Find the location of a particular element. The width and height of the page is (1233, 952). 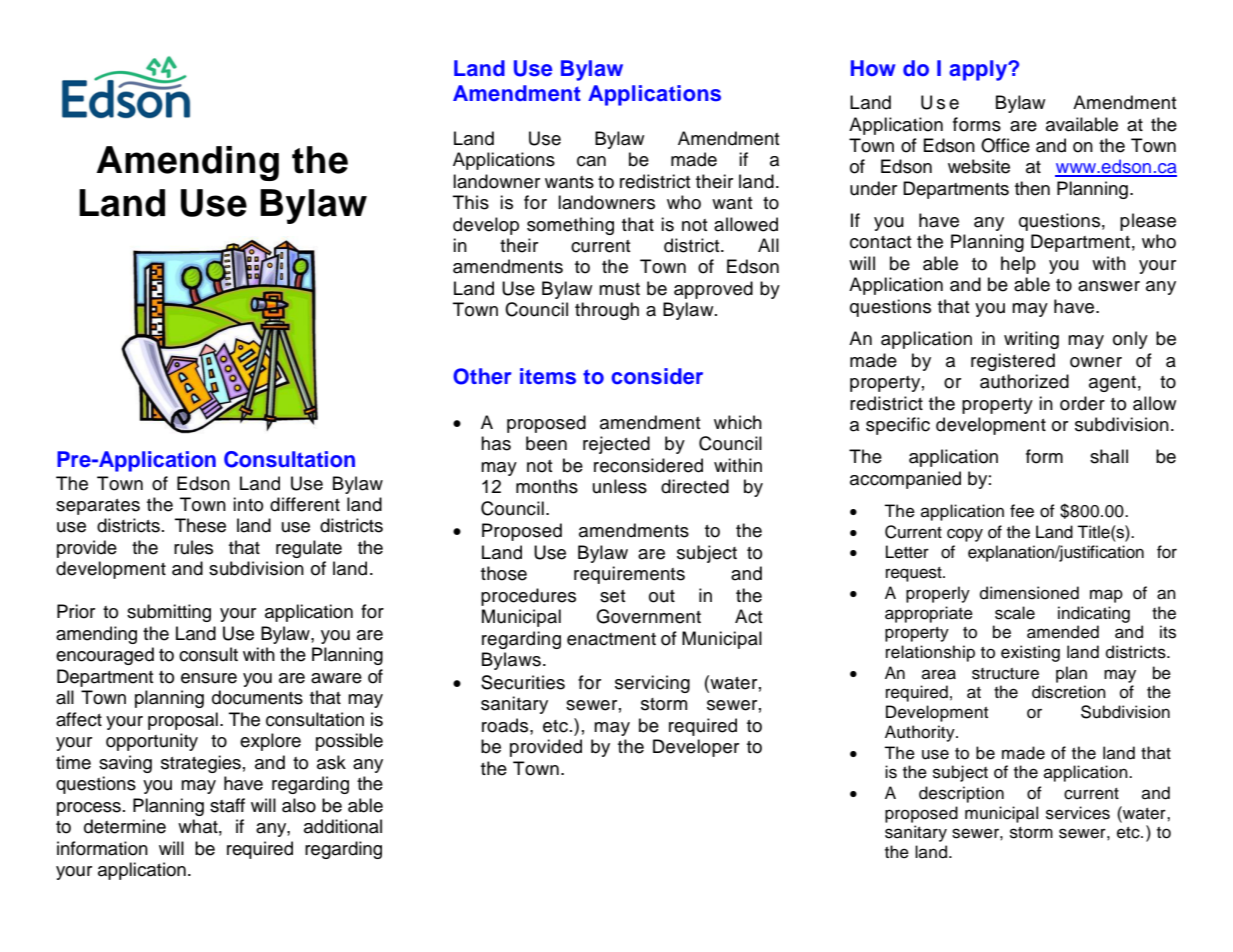

through is located at coordinates (607, 311).
